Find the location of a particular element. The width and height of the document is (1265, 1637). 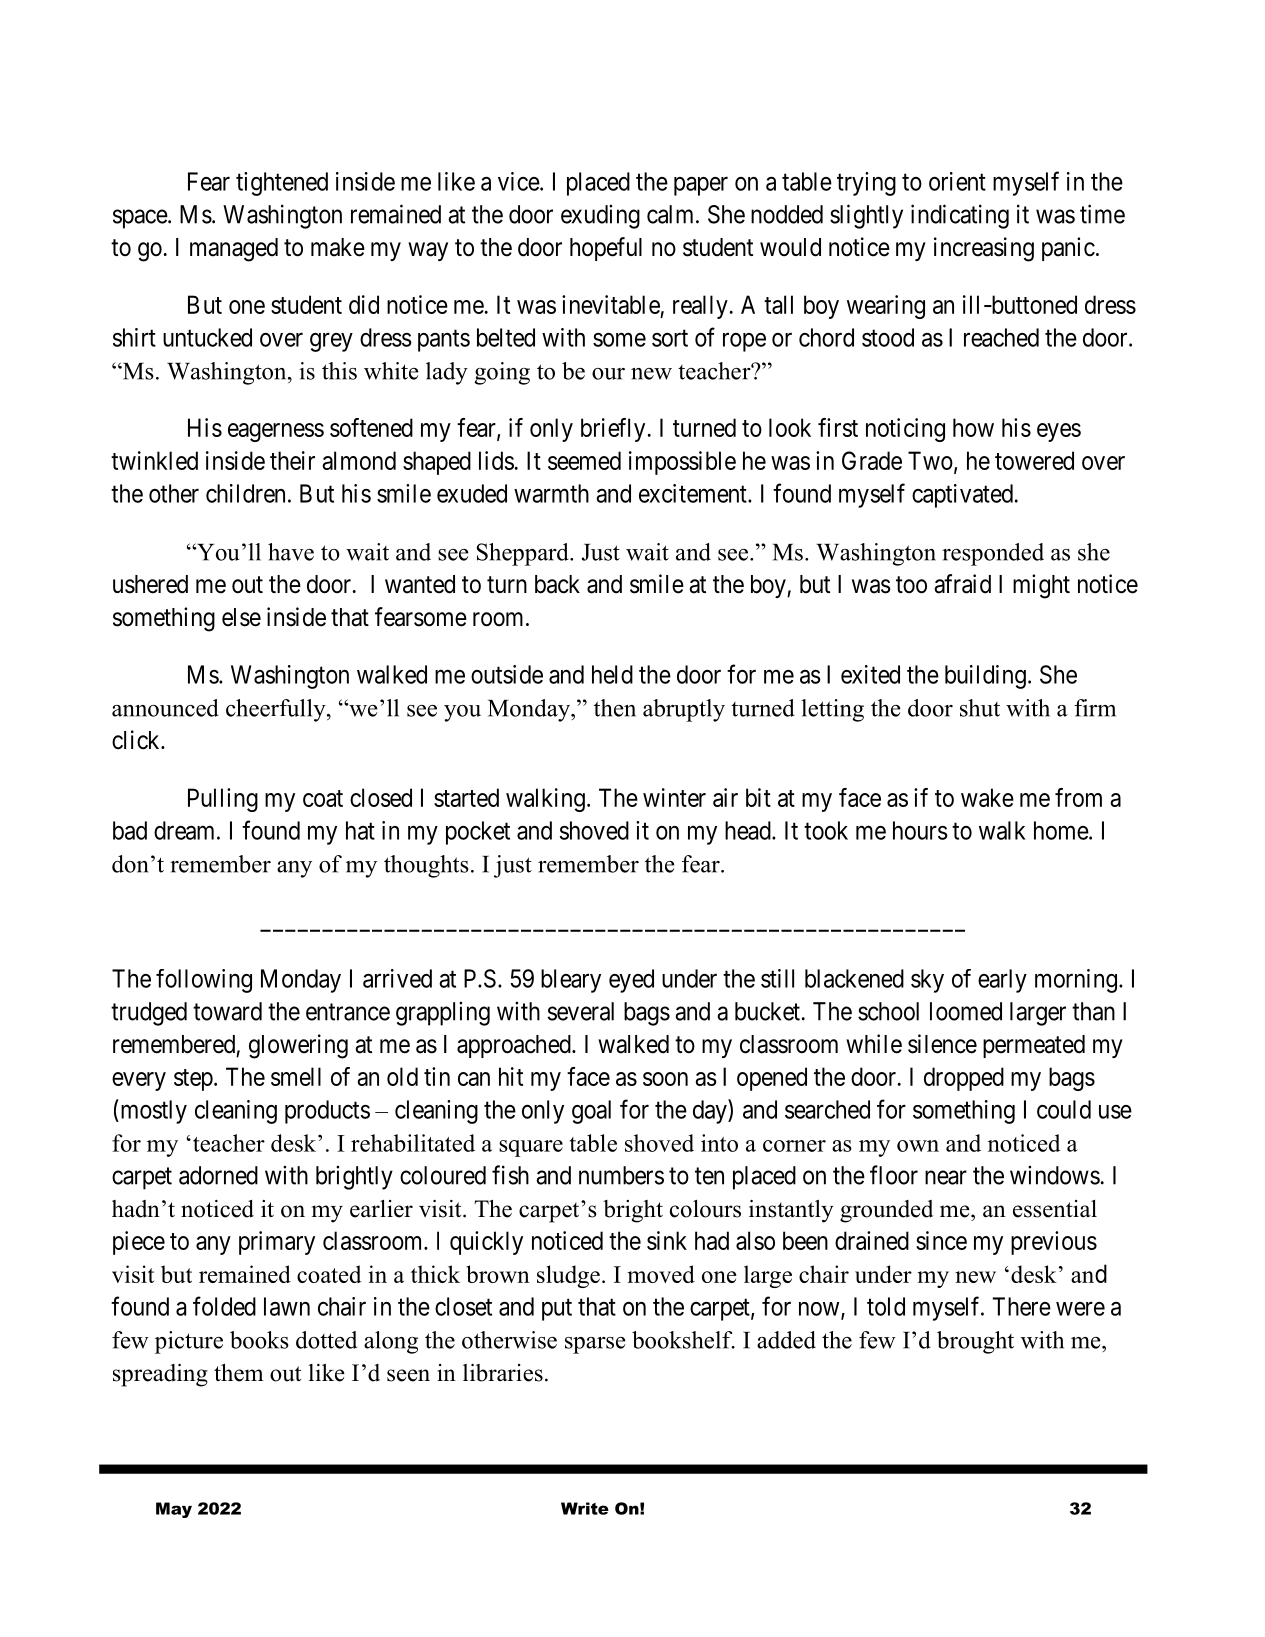

Write is located at coordinates (585, 1508).
